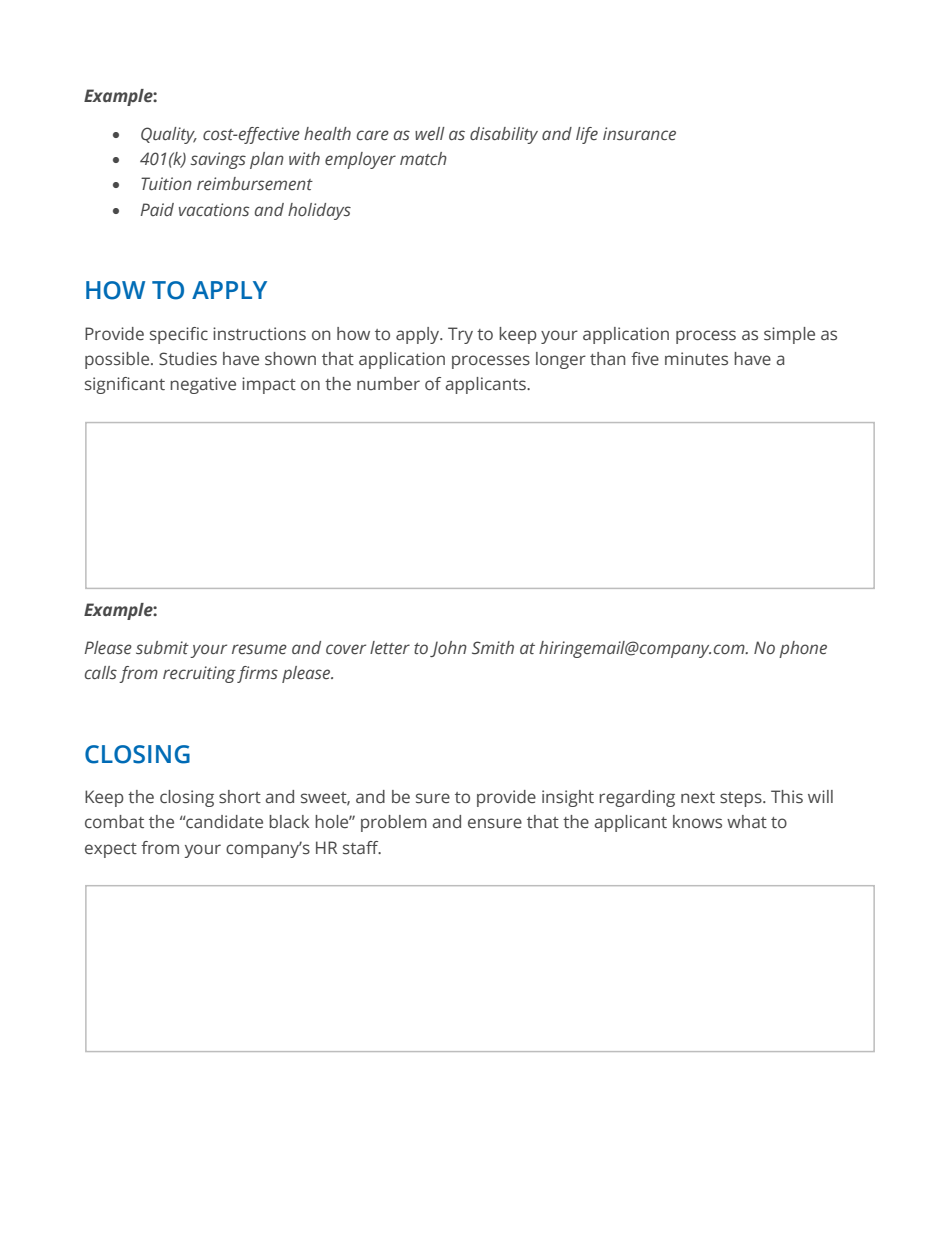 The image size is (952, 1233). What do you see at coordinates (388, 384) in the document?
I see `number` at bounding box center [388, 384].
